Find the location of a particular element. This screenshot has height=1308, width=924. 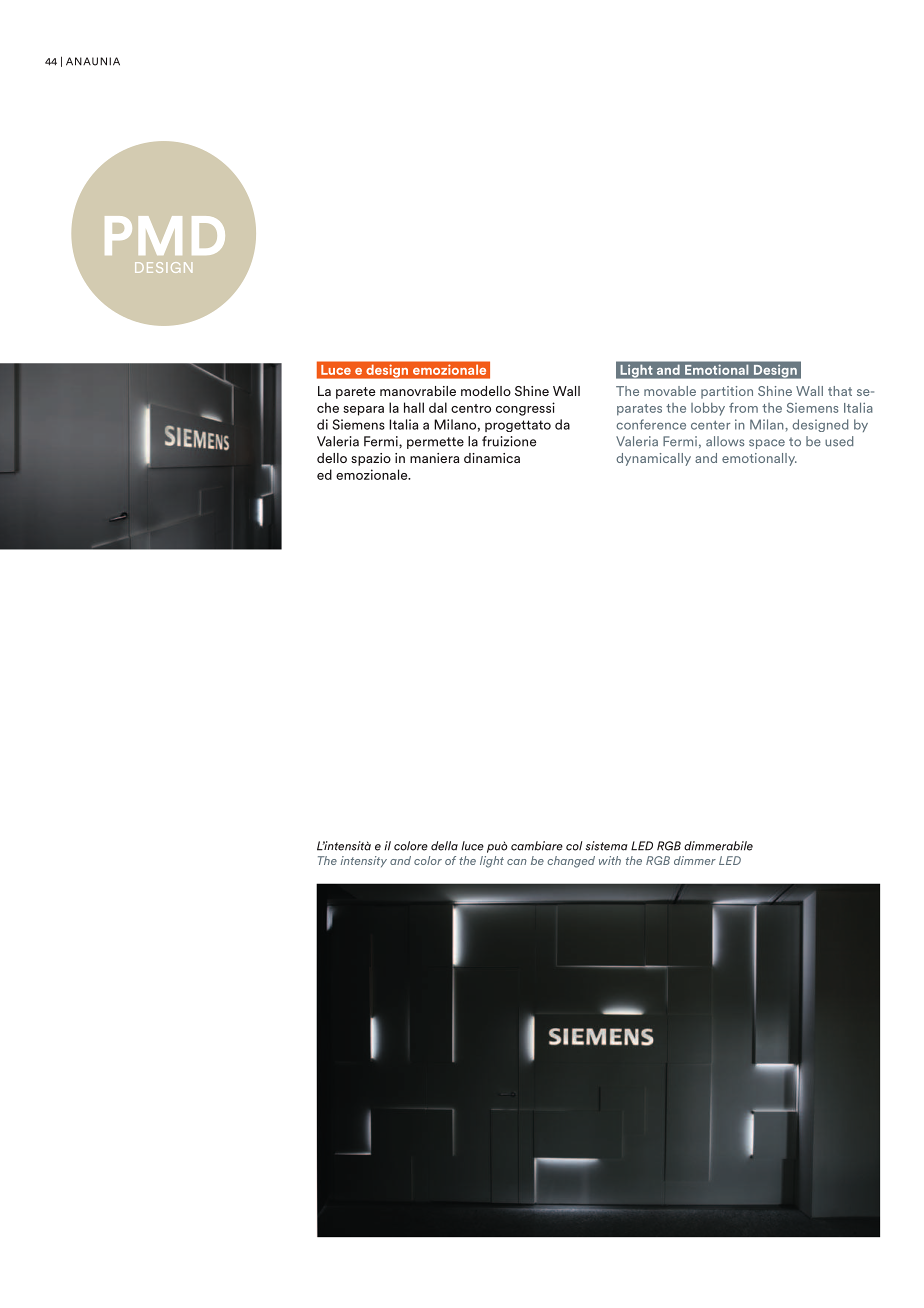

della is located at coordinates (444, 846).
